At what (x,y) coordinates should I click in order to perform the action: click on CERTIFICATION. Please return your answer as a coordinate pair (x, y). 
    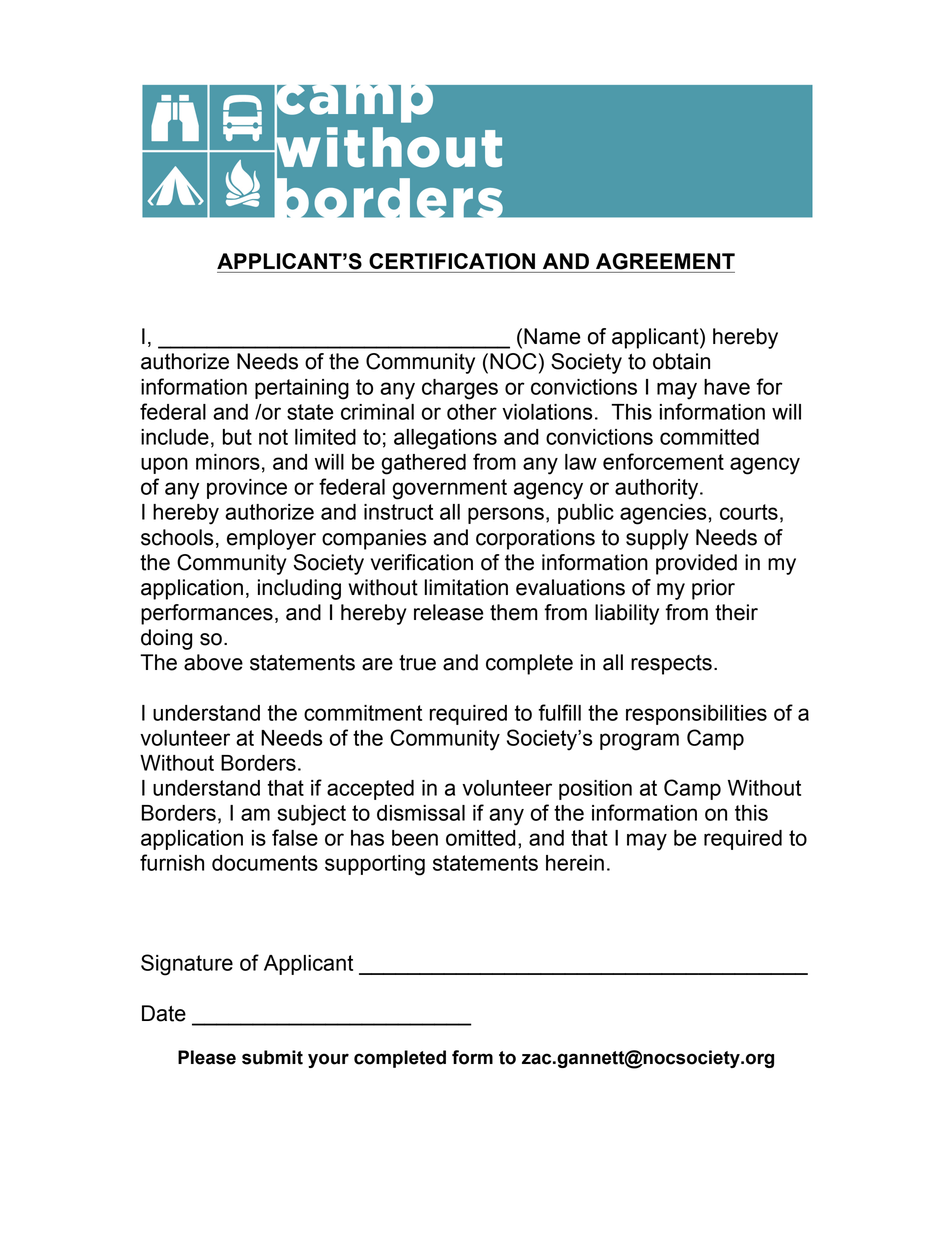
    Looking at the image, I should click on (452, 261).
